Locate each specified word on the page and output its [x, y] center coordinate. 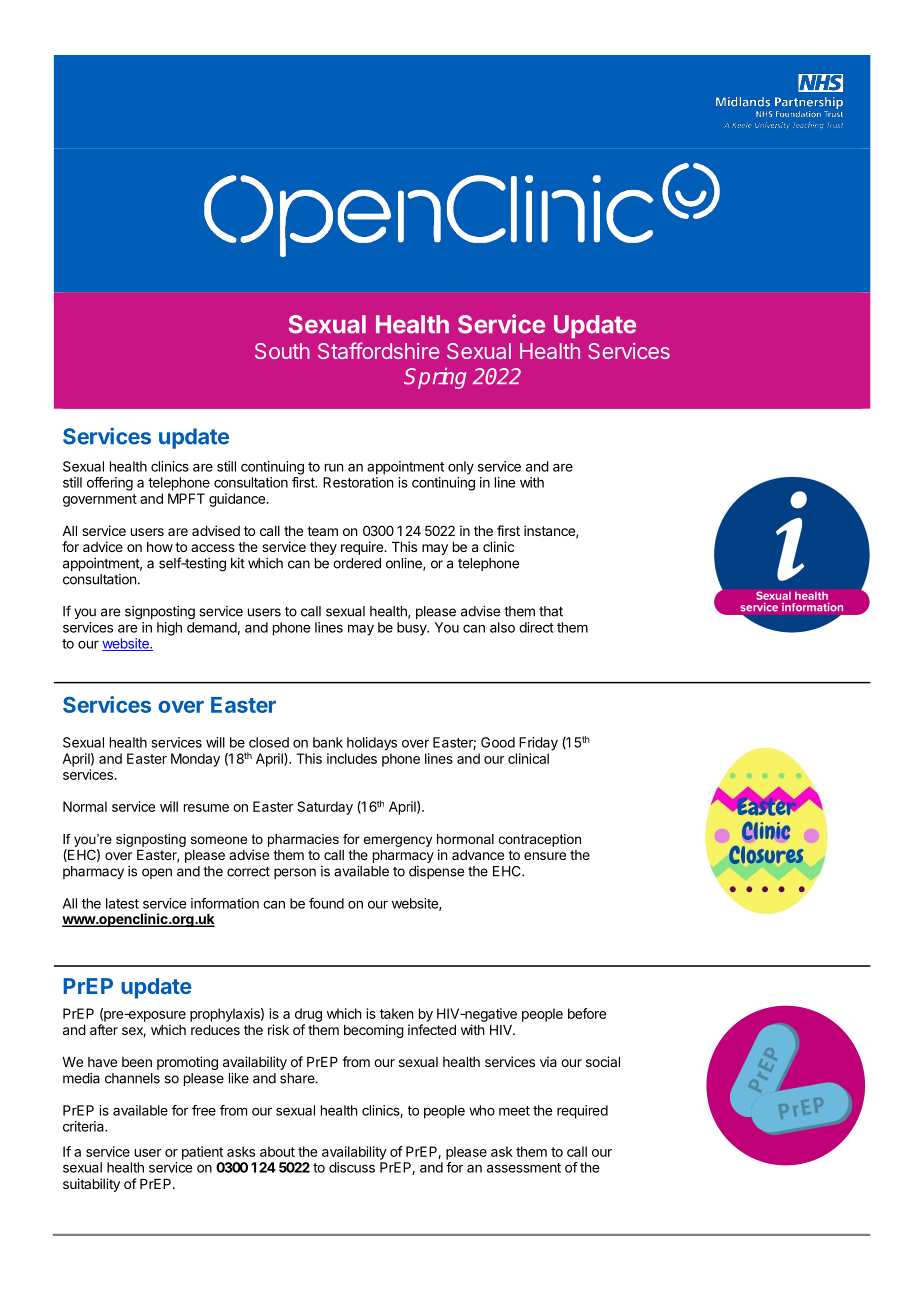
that [551, 611]
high [169, 629]
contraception [540, 840]
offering [110, 484]
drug [308, 1015]
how [160, 547]
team [322, 531]
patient [202, 1153]
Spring [435, 378]
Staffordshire [379, 350]
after [104, 1029]
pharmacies [303, 840]
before [587, 1013]
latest [122, 903]
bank [328, 742]
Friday [538, 744]
